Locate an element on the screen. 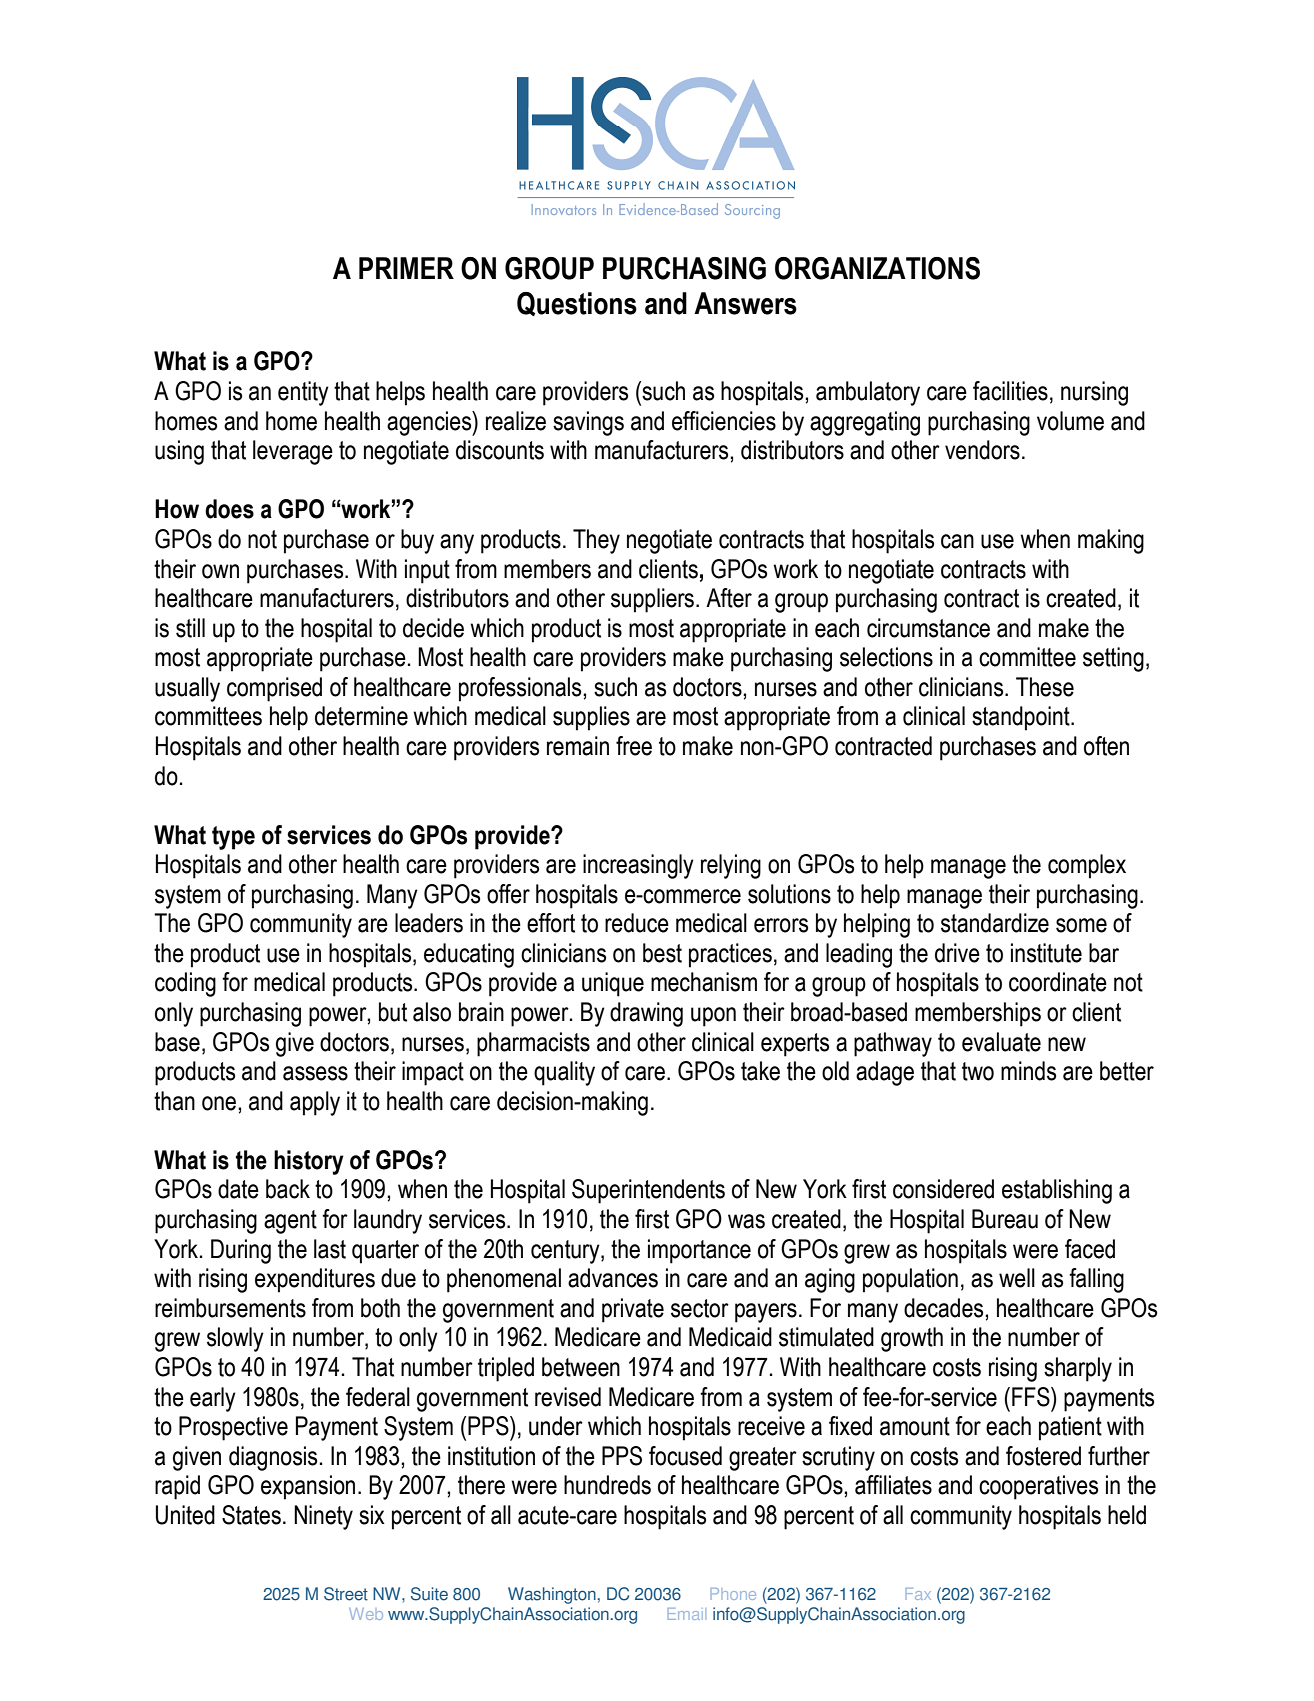 This screenshot has height=1701, width=1314. minds is located at coordinates (1028, 1071).
